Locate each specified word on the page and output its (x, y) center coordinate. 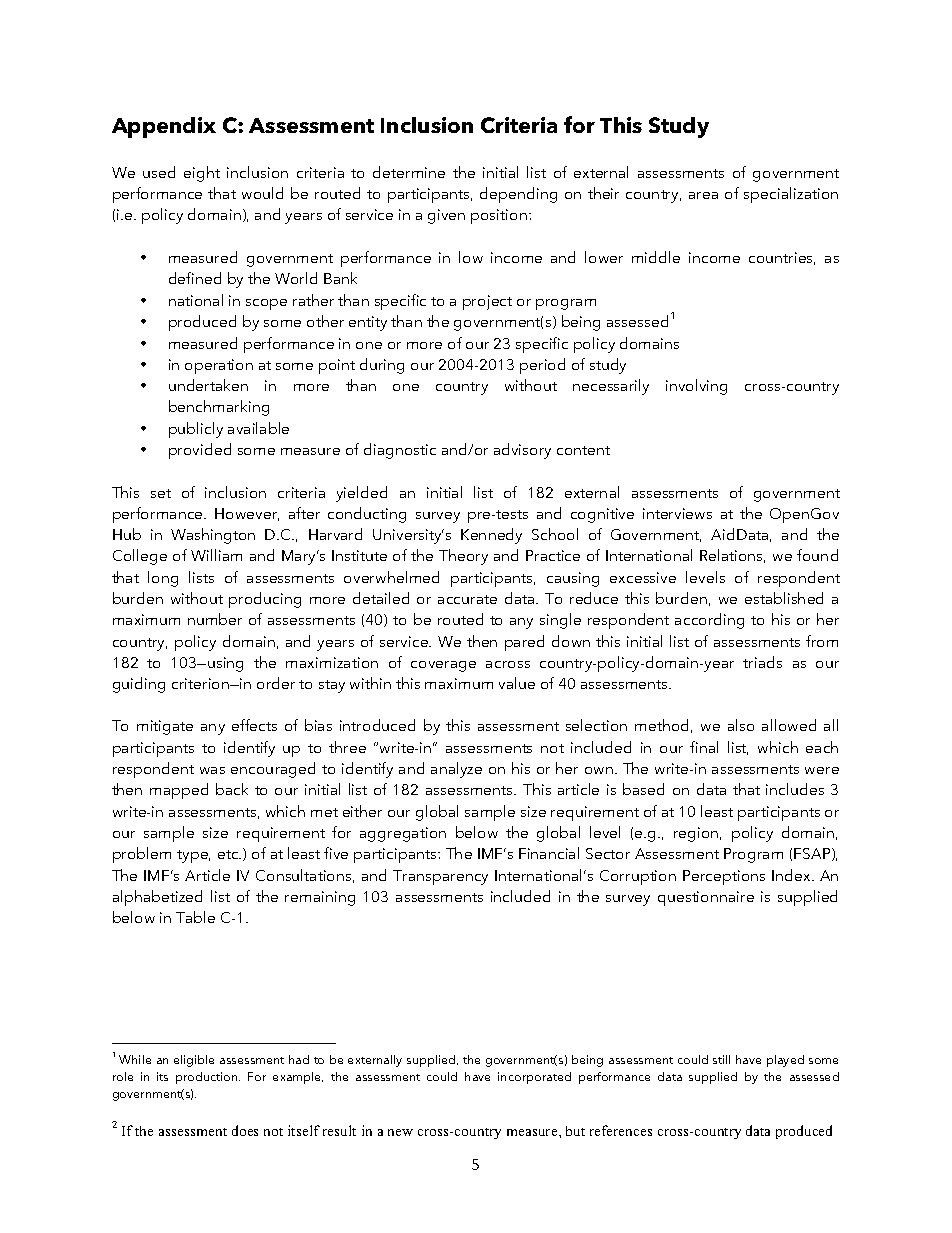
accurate (467, 599)
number (215, 619)
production (208, 1078)
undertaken (208, 385)
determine (409, 172)
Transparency (440, 877)
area (703, 195)
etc (229, 854)
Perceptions (724, 877)
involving (696, 387)
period (542, 366)
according (709, 621)
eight (202, 174)
